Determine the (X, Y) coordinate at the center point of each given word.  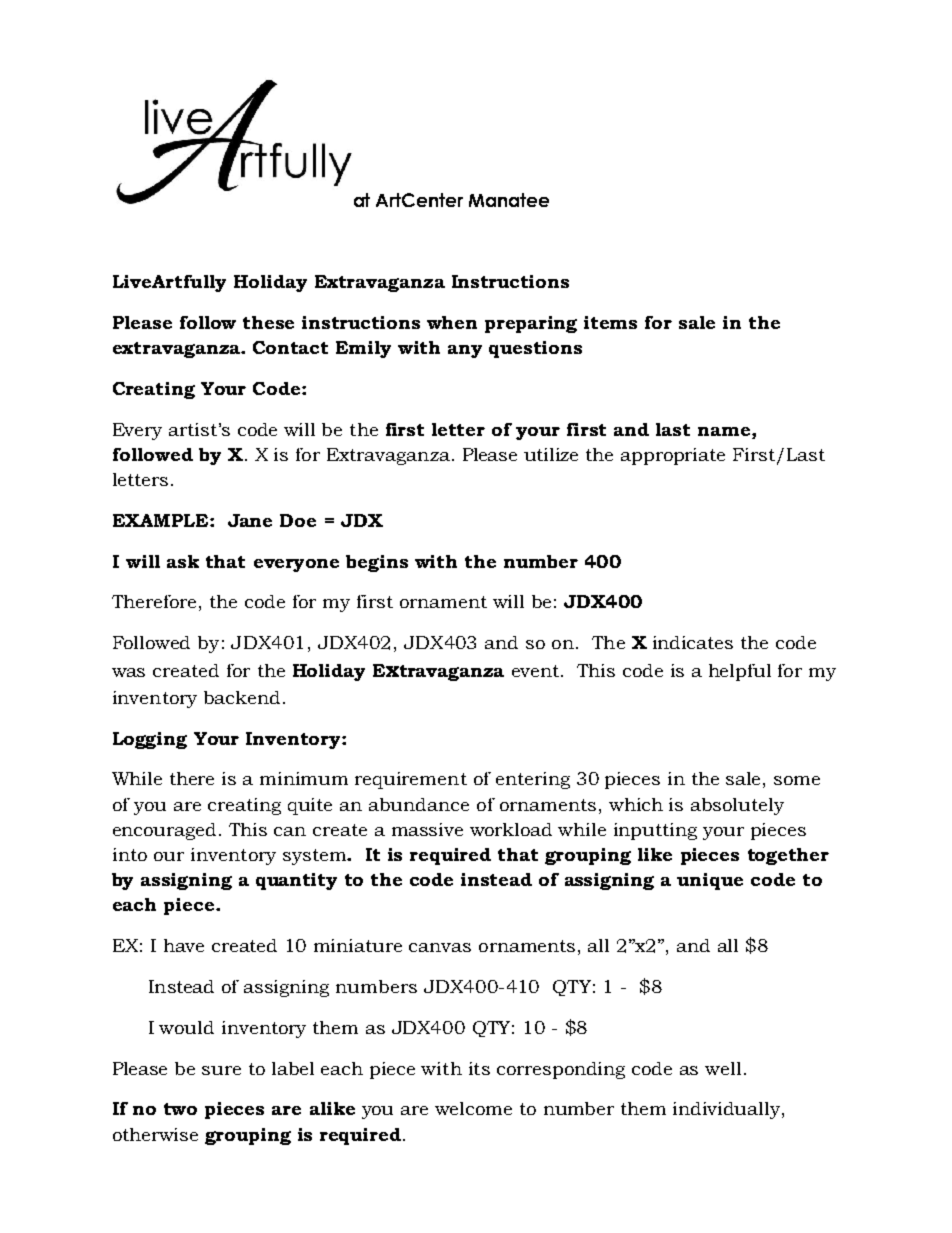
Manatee (509, 200)
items (610, 322)
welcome (473, 1108)
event (537, 671)
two (180, 1109)
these (268, 322)
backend (242, 697)
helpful (740, 672)
